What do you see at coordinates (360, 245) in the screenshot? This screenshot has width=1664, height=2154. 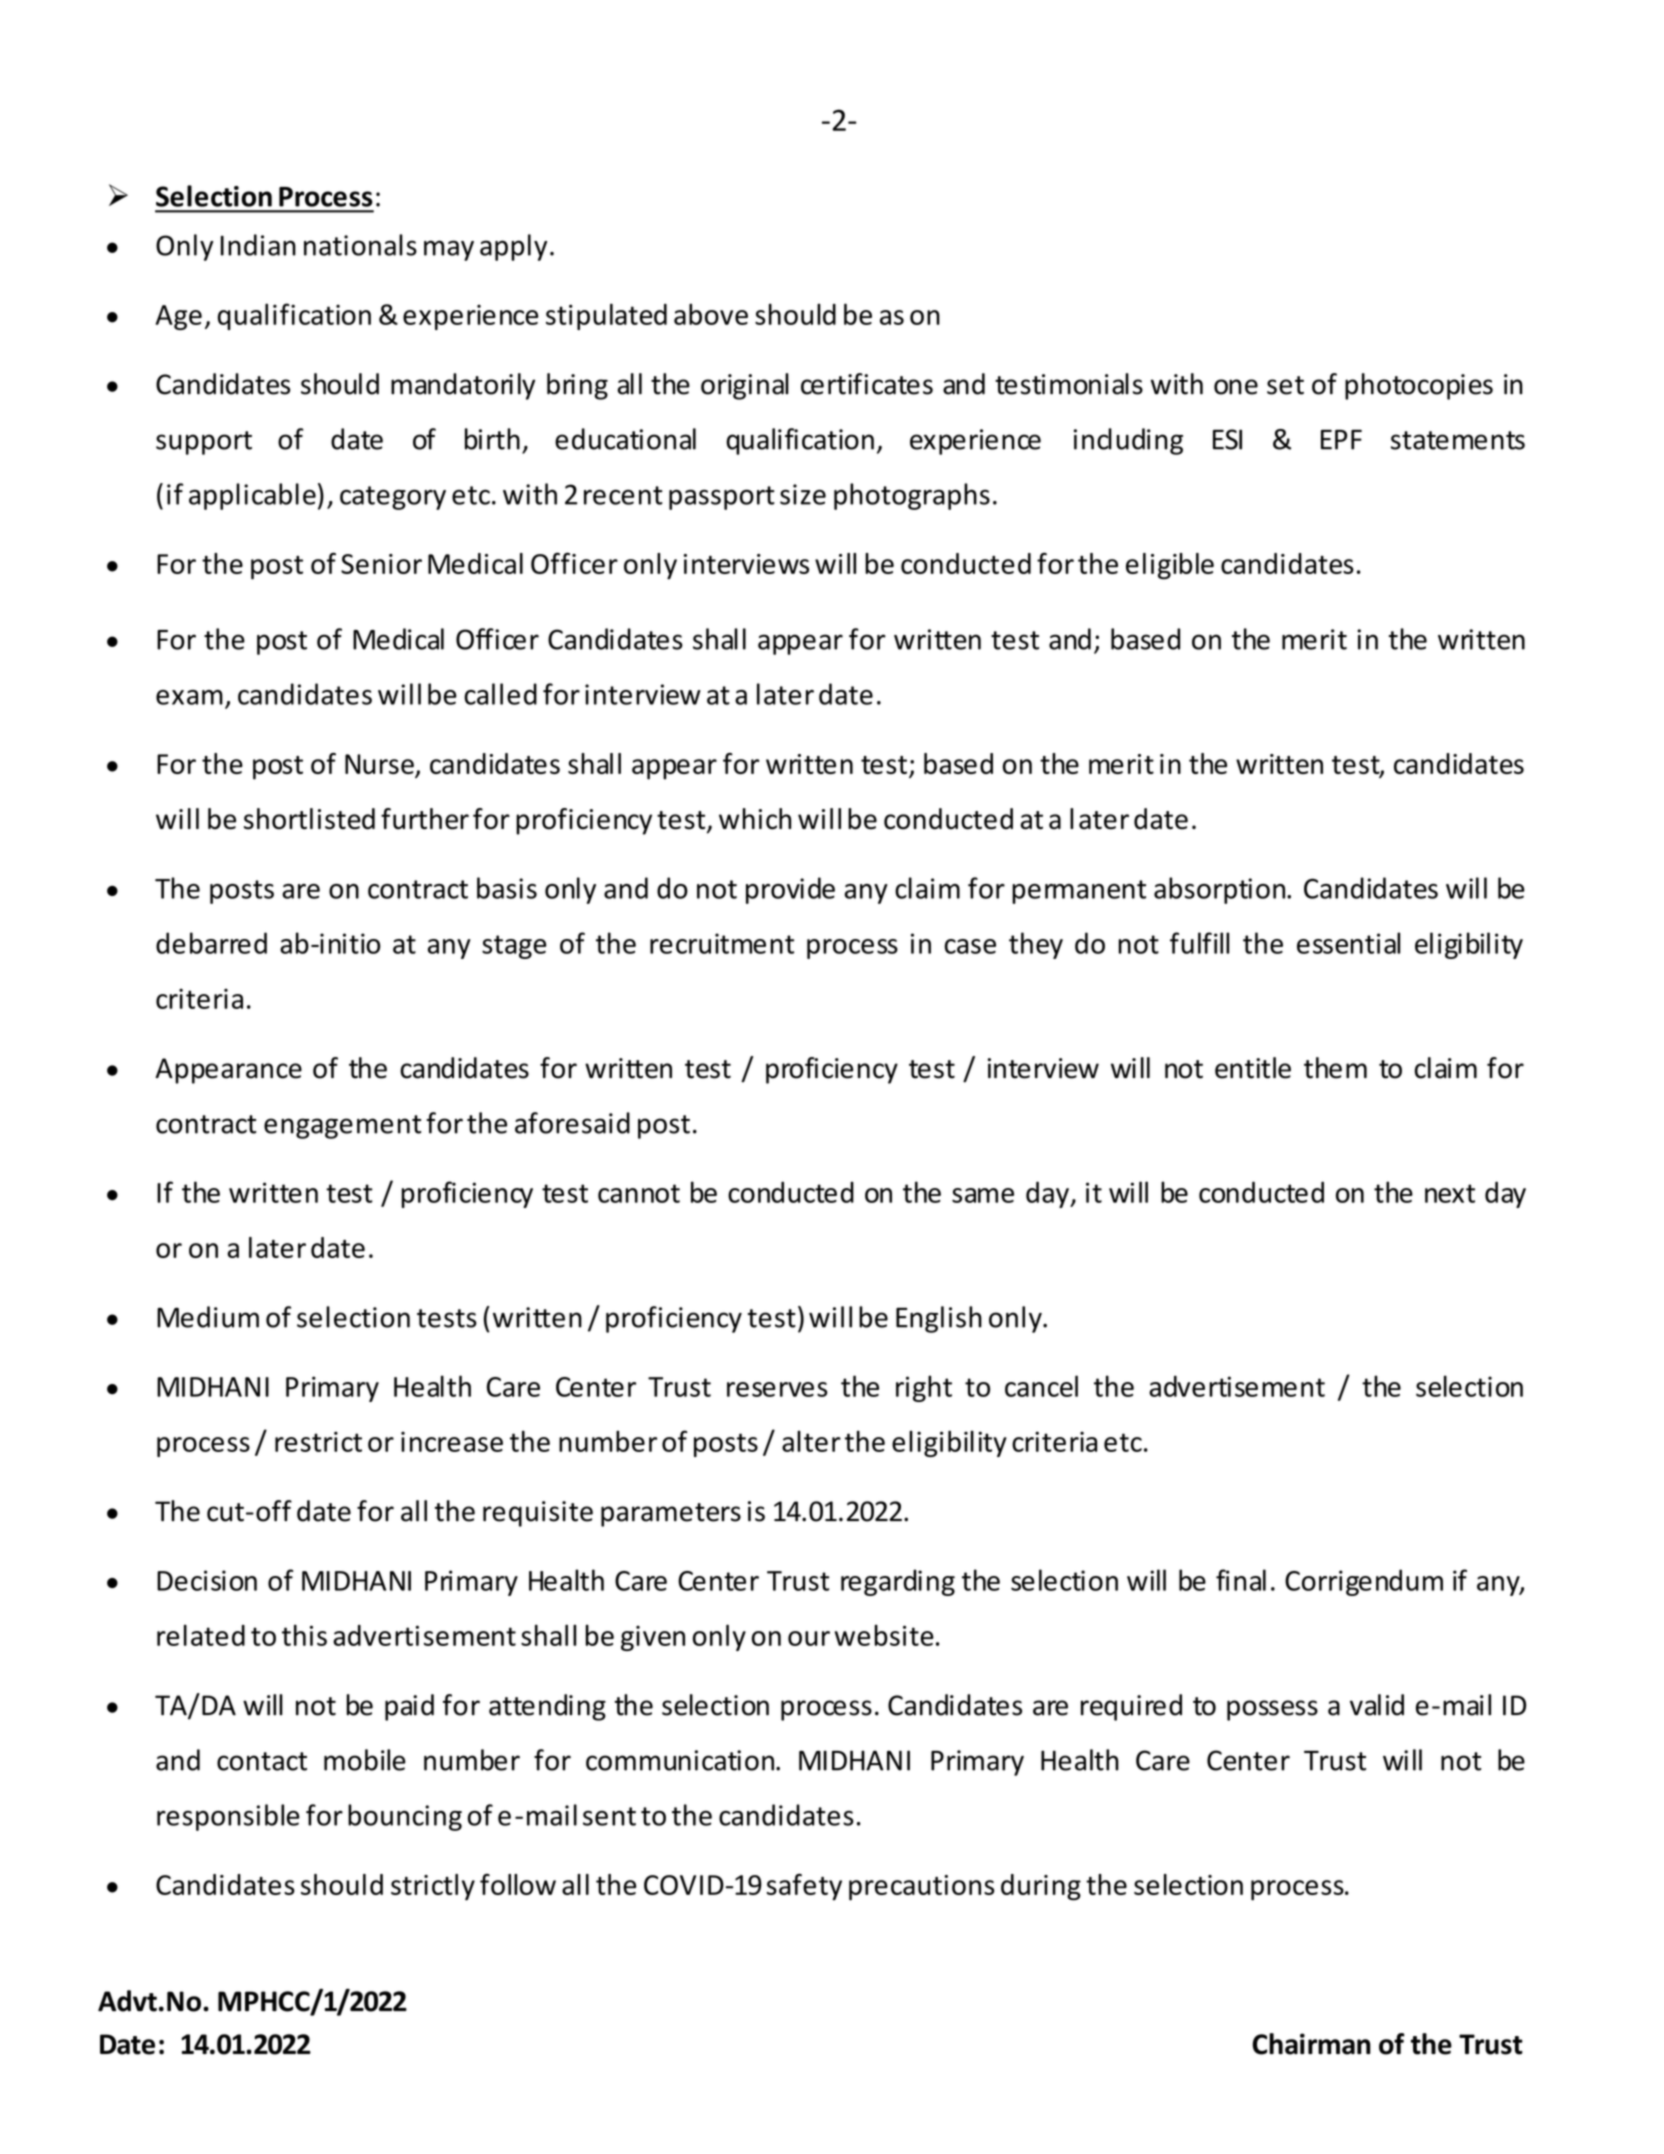 I see `nationals` at bounding box center [360, 245].
